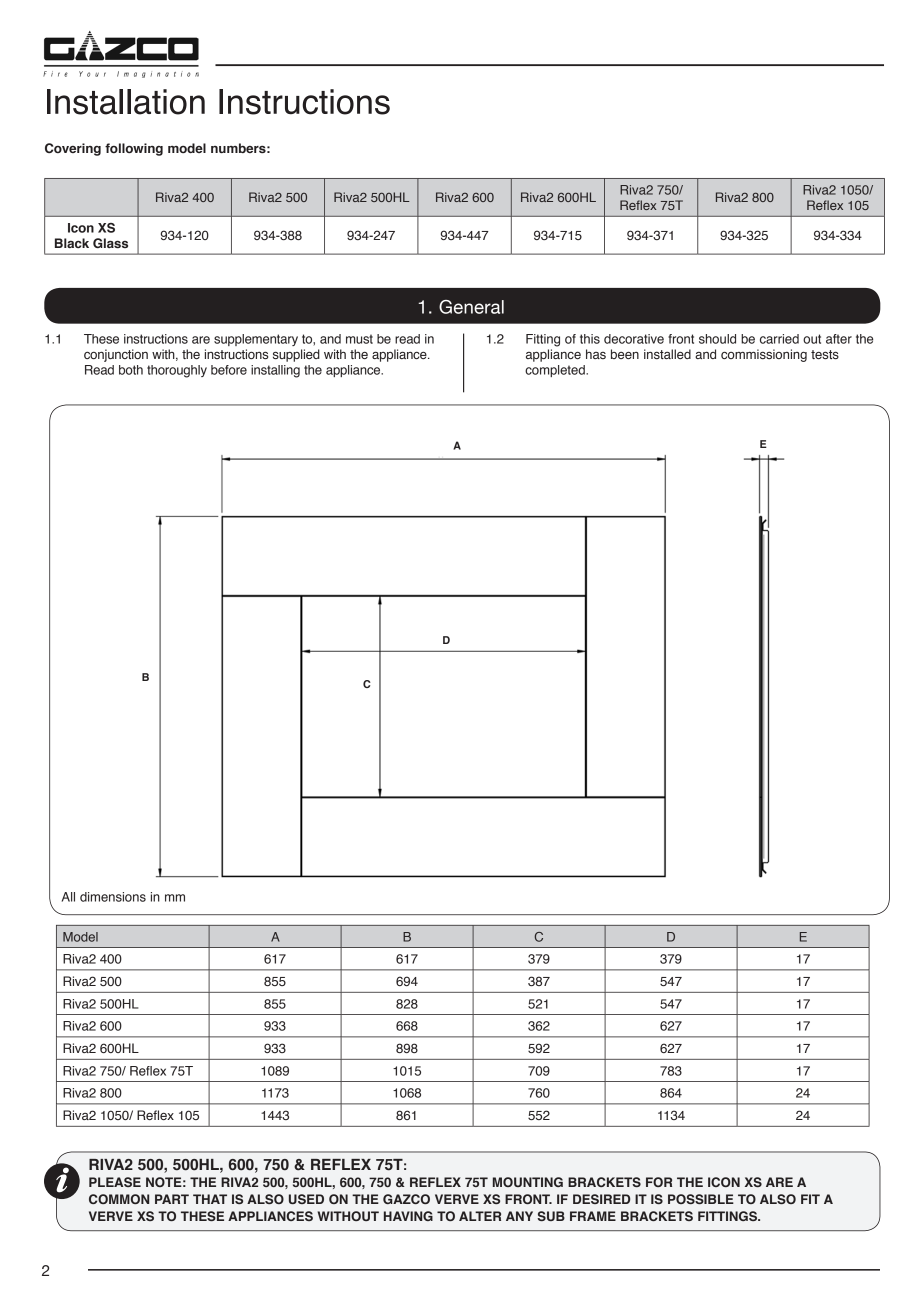 This screenshot has width=924, height=1308. Describe the element at coordinates (275, 371) in the screenshot. I see `installing` at that location.
